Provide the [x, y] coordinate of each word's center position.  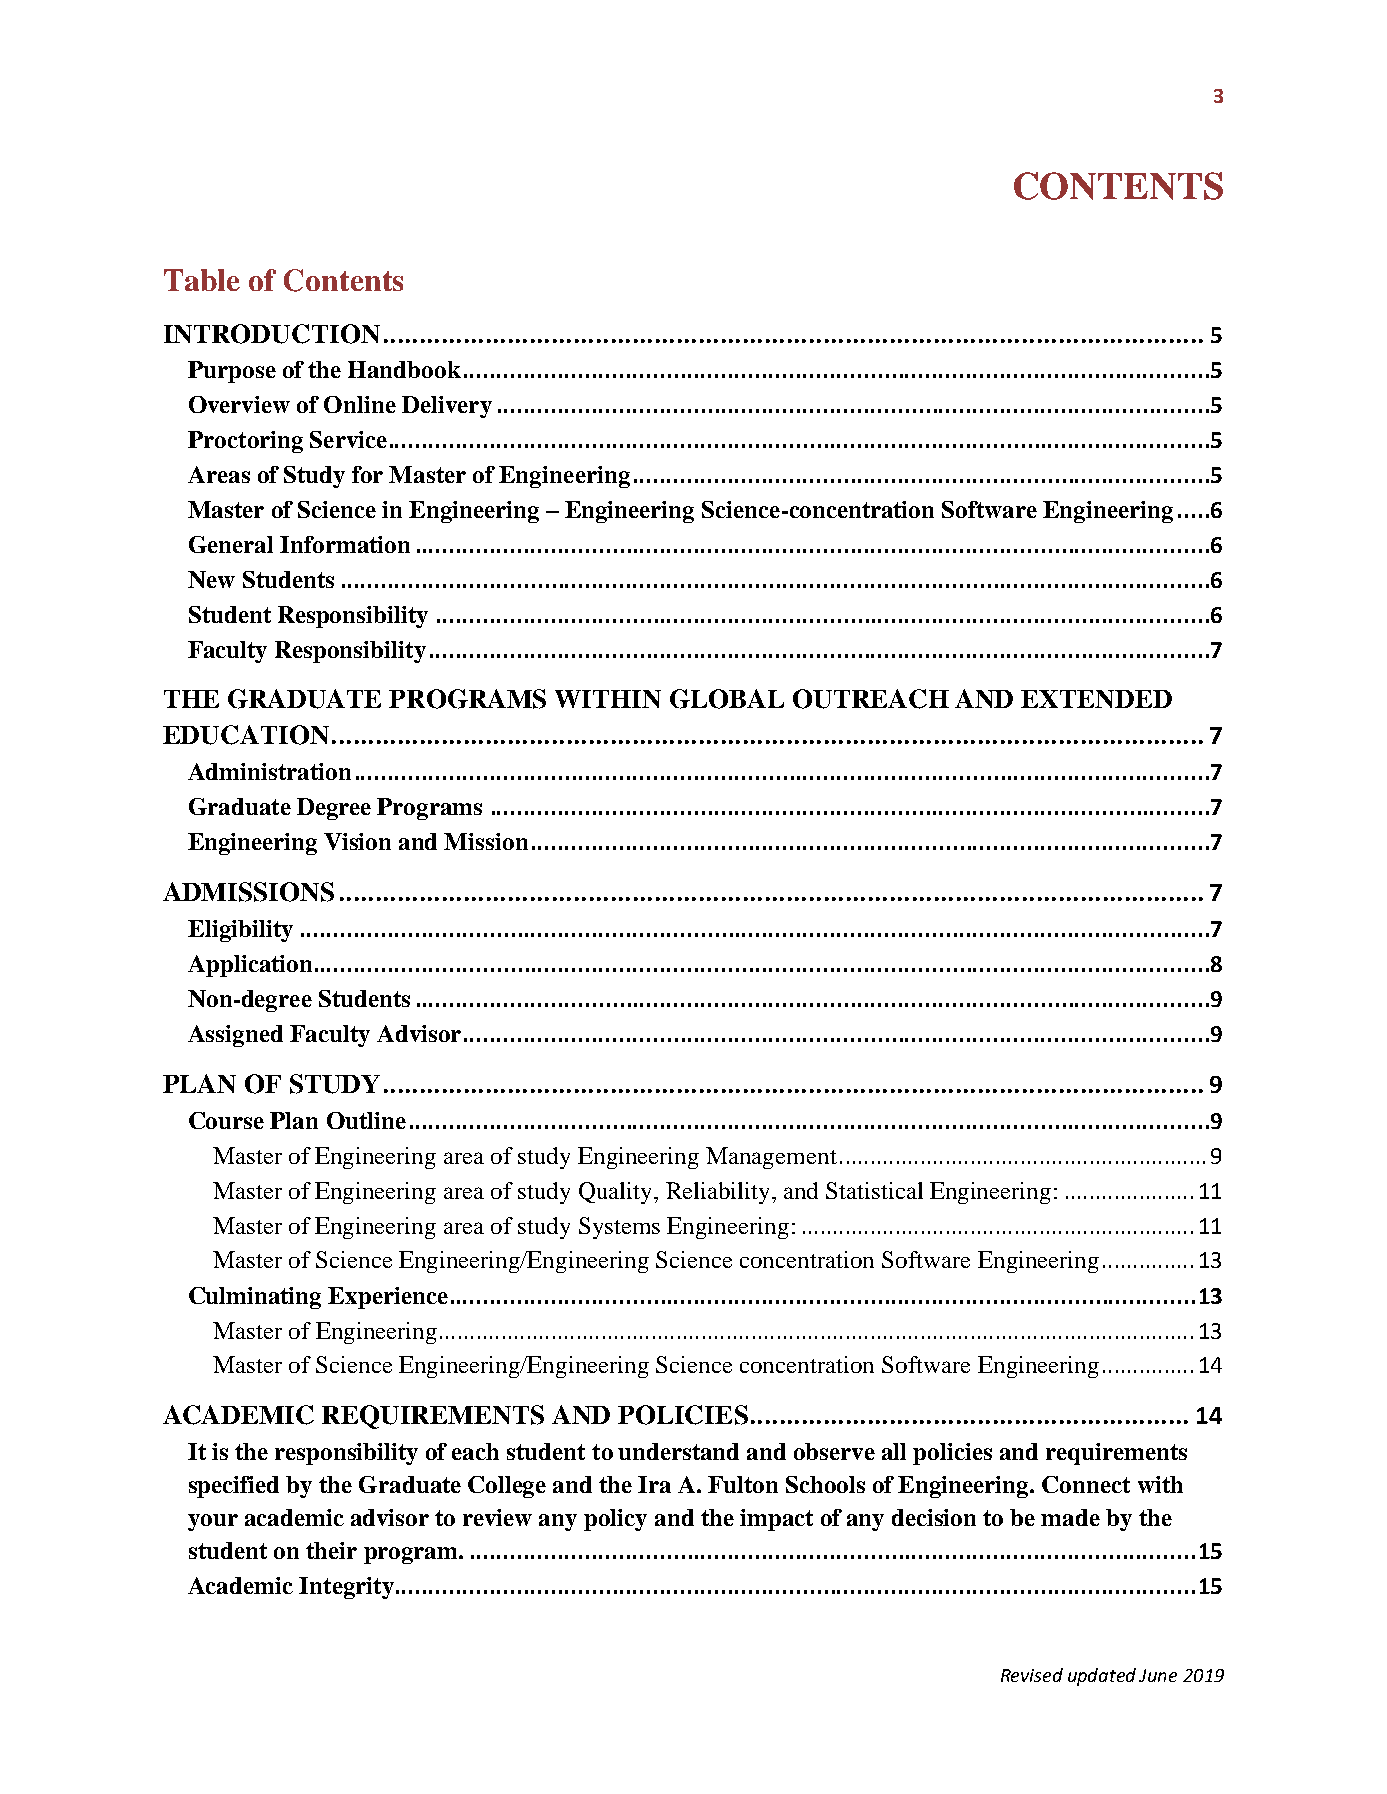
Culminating [255, 1298]
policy [615, 1520]
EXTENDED [1096, 699]
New [211, 579]
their [331, 1550]
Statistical [874, 1190]
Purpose [232, 372]
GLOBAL [727, 699]
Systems [619, 1228]
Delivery [447, 407]
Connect [1086, 1484]
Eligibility [240, 931]
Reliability [719, 1193]
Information [345, 544]
